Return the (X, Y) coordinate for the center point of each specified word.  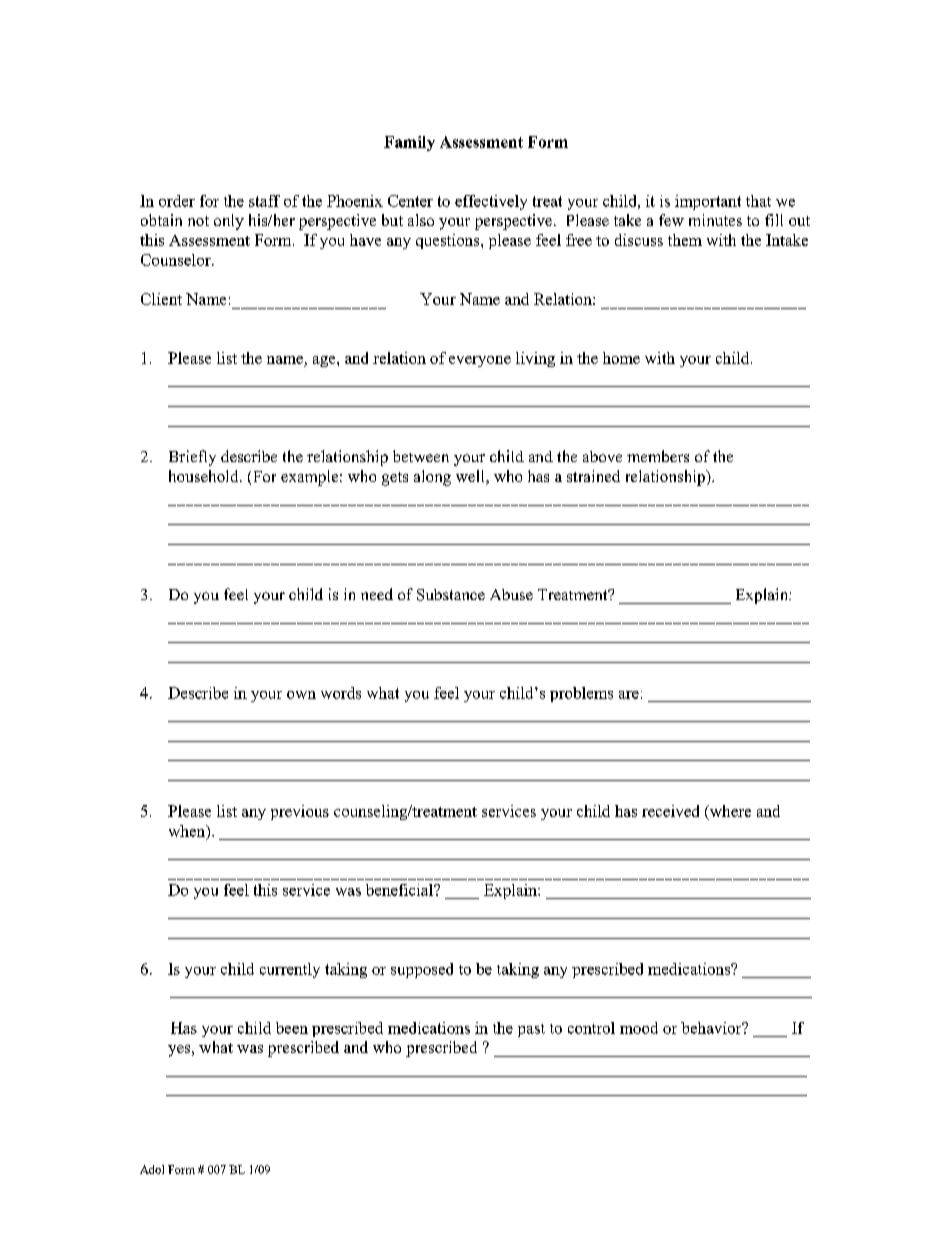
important (708, 202)
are (629, 695)
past (531, 1030)
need (377, 594)
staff (264, 201)
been (292, 1028)
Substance (451, 595)
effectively (491, 202)
